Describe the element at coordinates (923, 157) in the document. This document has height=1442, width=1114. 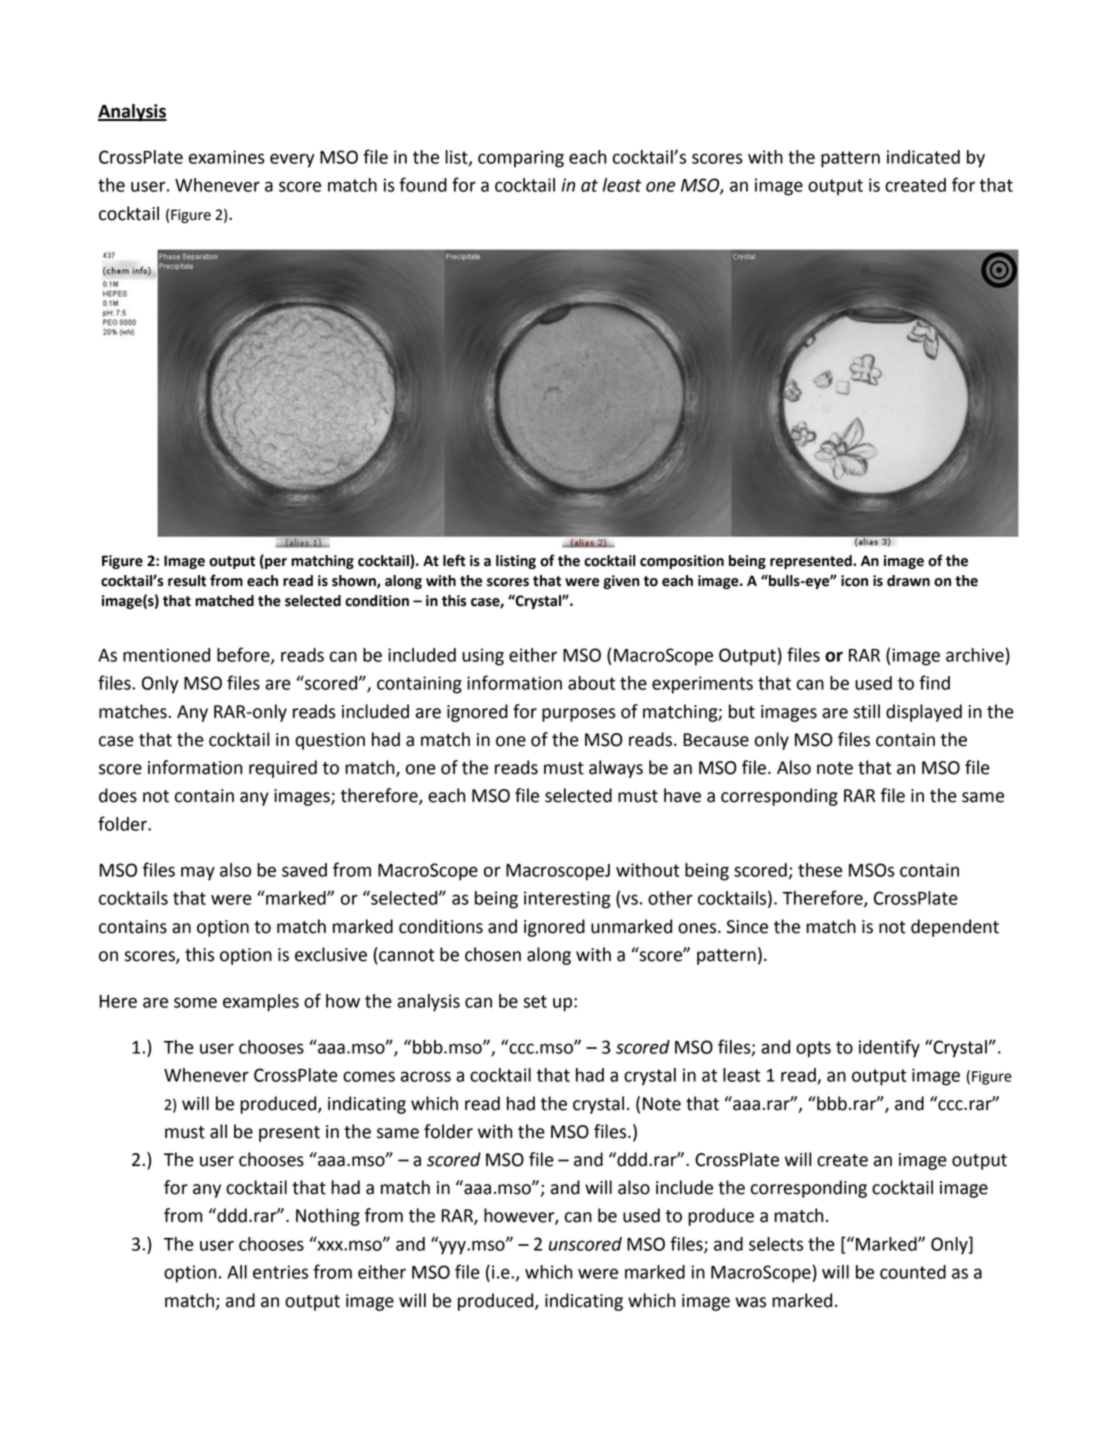
I see `indicated` at that location.
